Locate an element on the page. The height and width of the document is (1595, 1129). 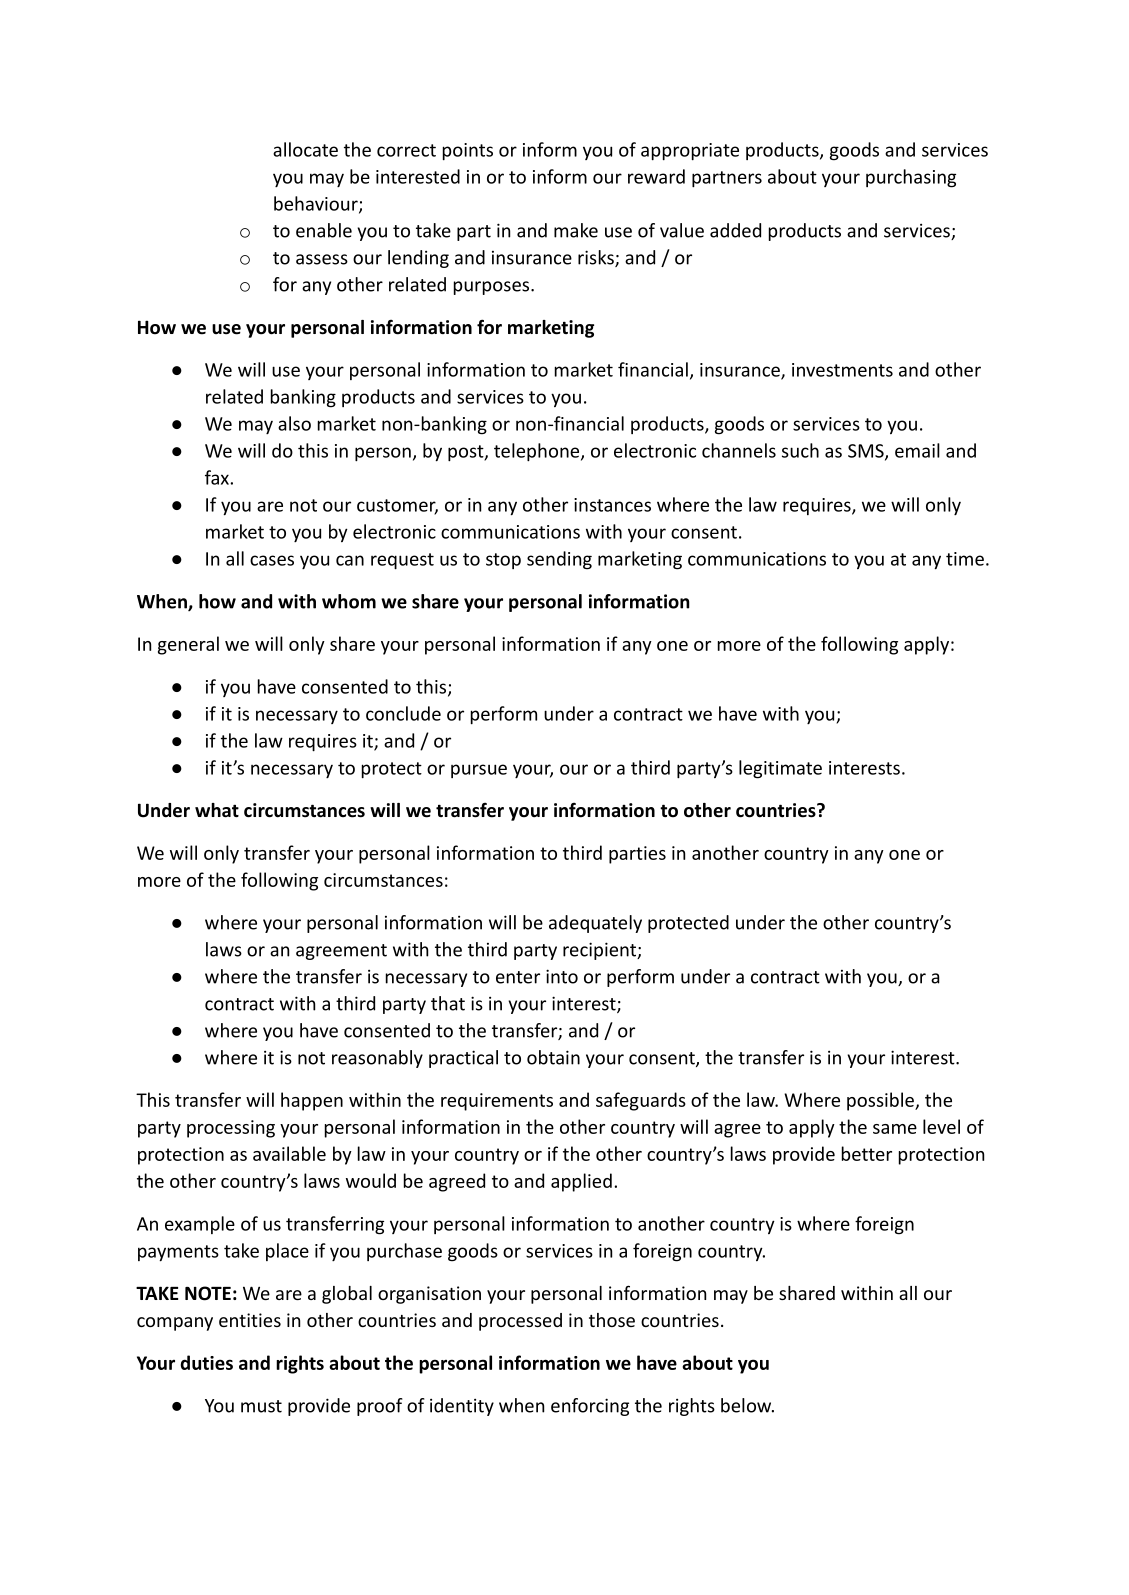
make is located at coordinates (576, 230).
